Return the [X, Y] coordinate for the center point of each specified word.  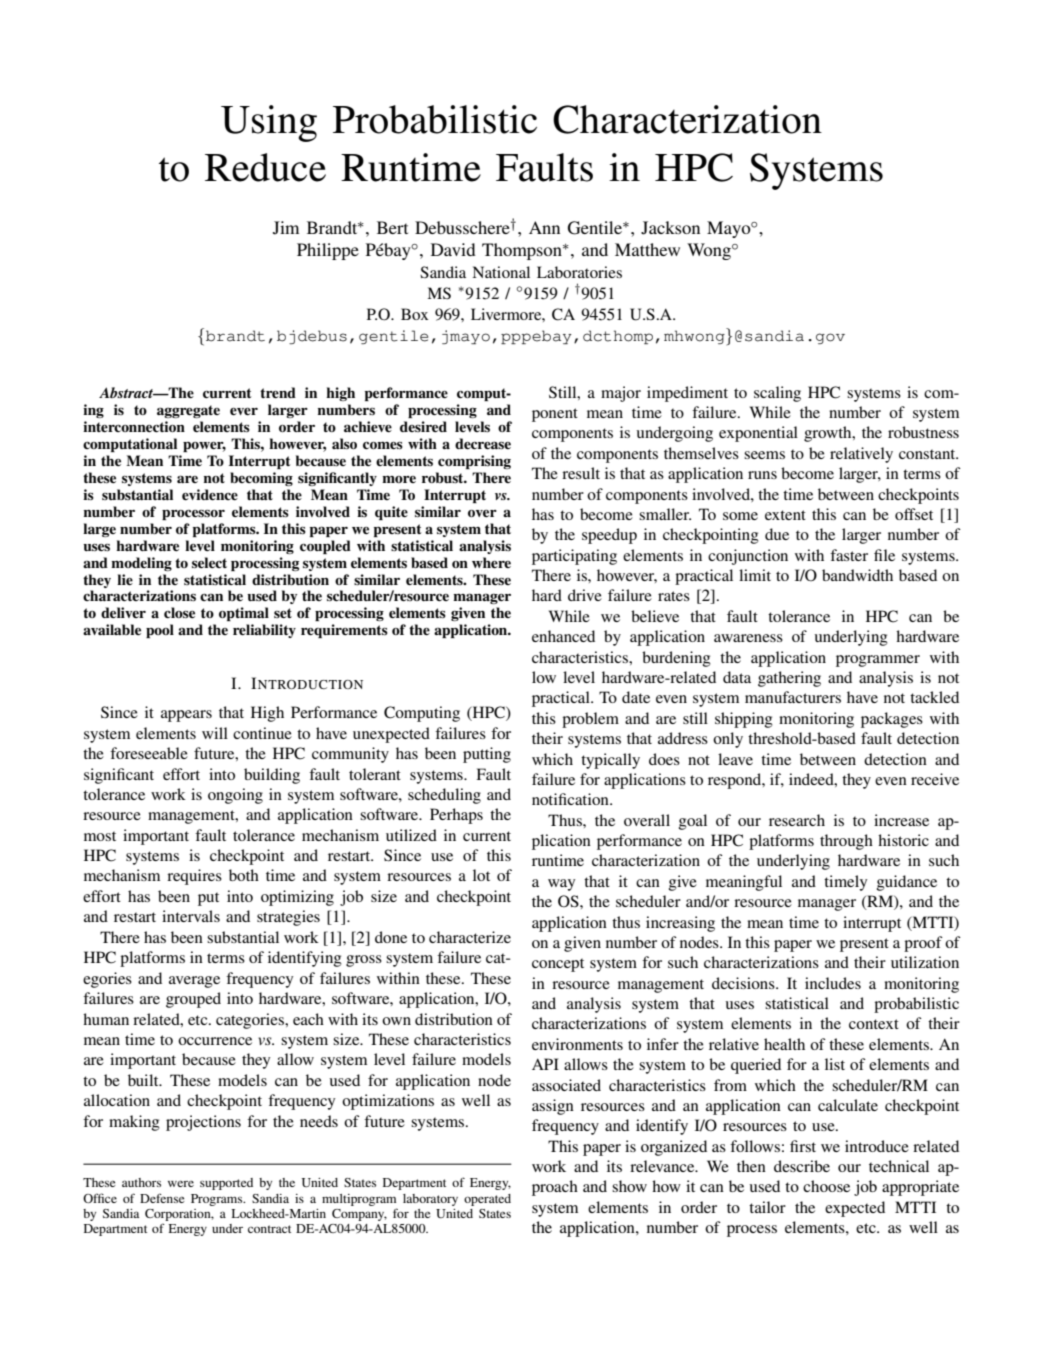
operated [487, 1200]
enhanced [563, 636]
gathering [789, 679]
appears [186, 716]
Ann [544, 227]
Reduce [265, 167]
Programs [218, 1200]
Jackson [670, 228]
